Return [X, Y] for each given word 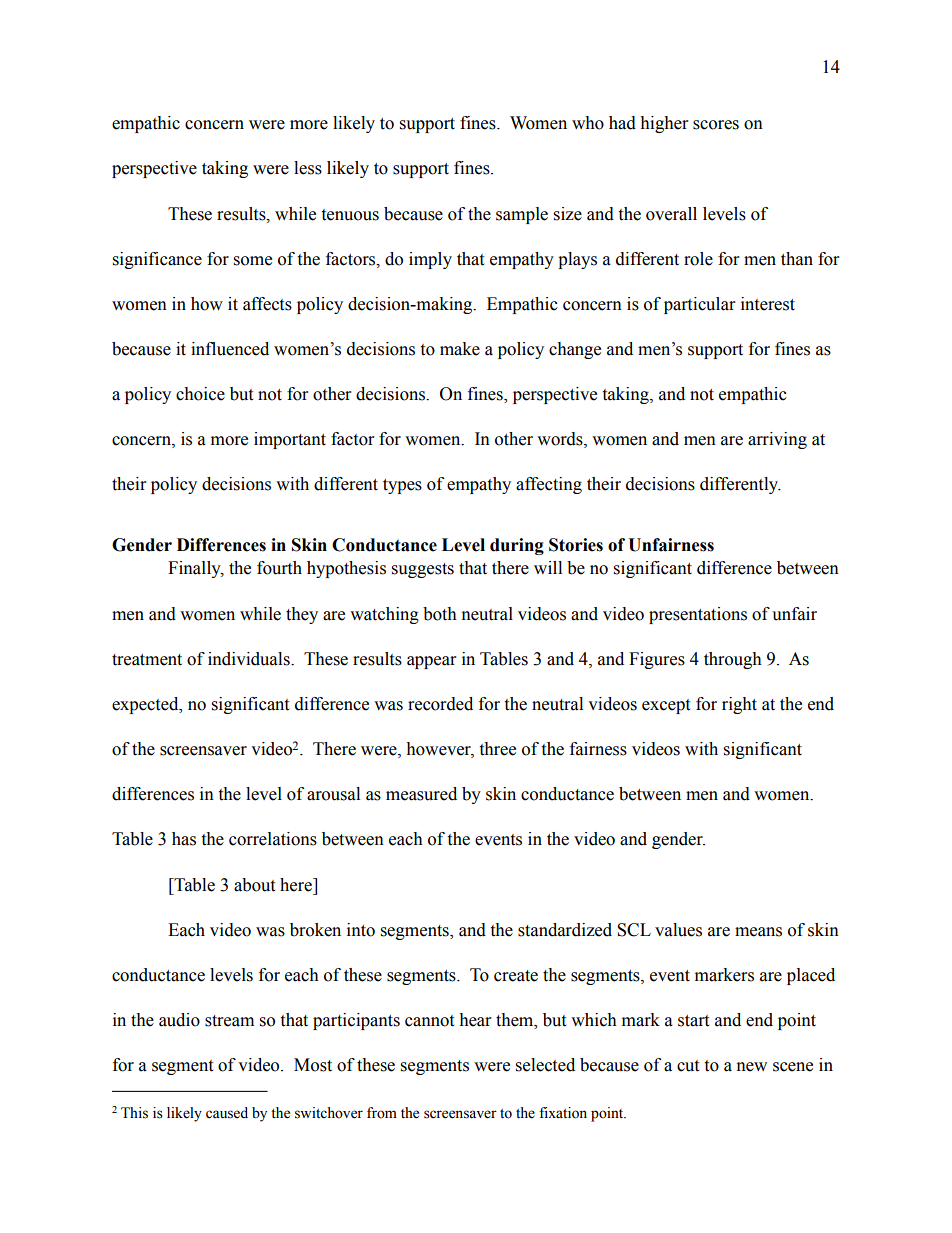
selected [545, 1065]
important [290, 440]
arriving [777, 440]
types [402, 486]
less [308, 168]
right [739, 705]
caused [227, 1113]
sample [522, 215]
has [184, 839]
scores [716, 125]
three [497, 749]
